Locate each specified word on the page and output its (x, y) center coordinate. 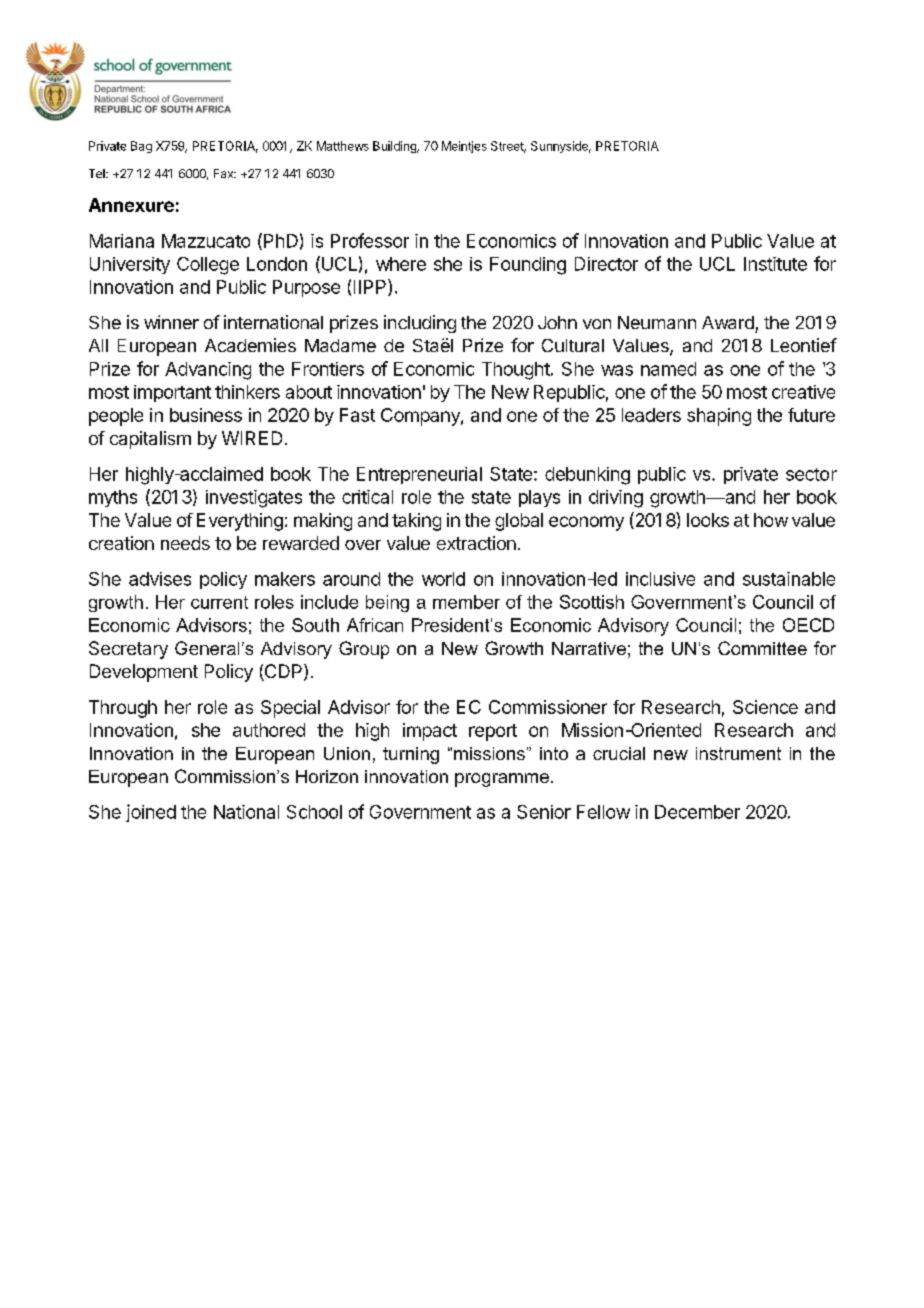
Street (508, 147)
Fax (225, 173)
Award (728, 322)
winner (171, 322)
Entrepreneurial (419, 475)
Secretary (128, 650)
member (466, 602)
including (420, 324)
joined (151, 813)
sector (811, 474)
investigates (254, 499)
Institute (775, 264)
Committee (762, 648)
